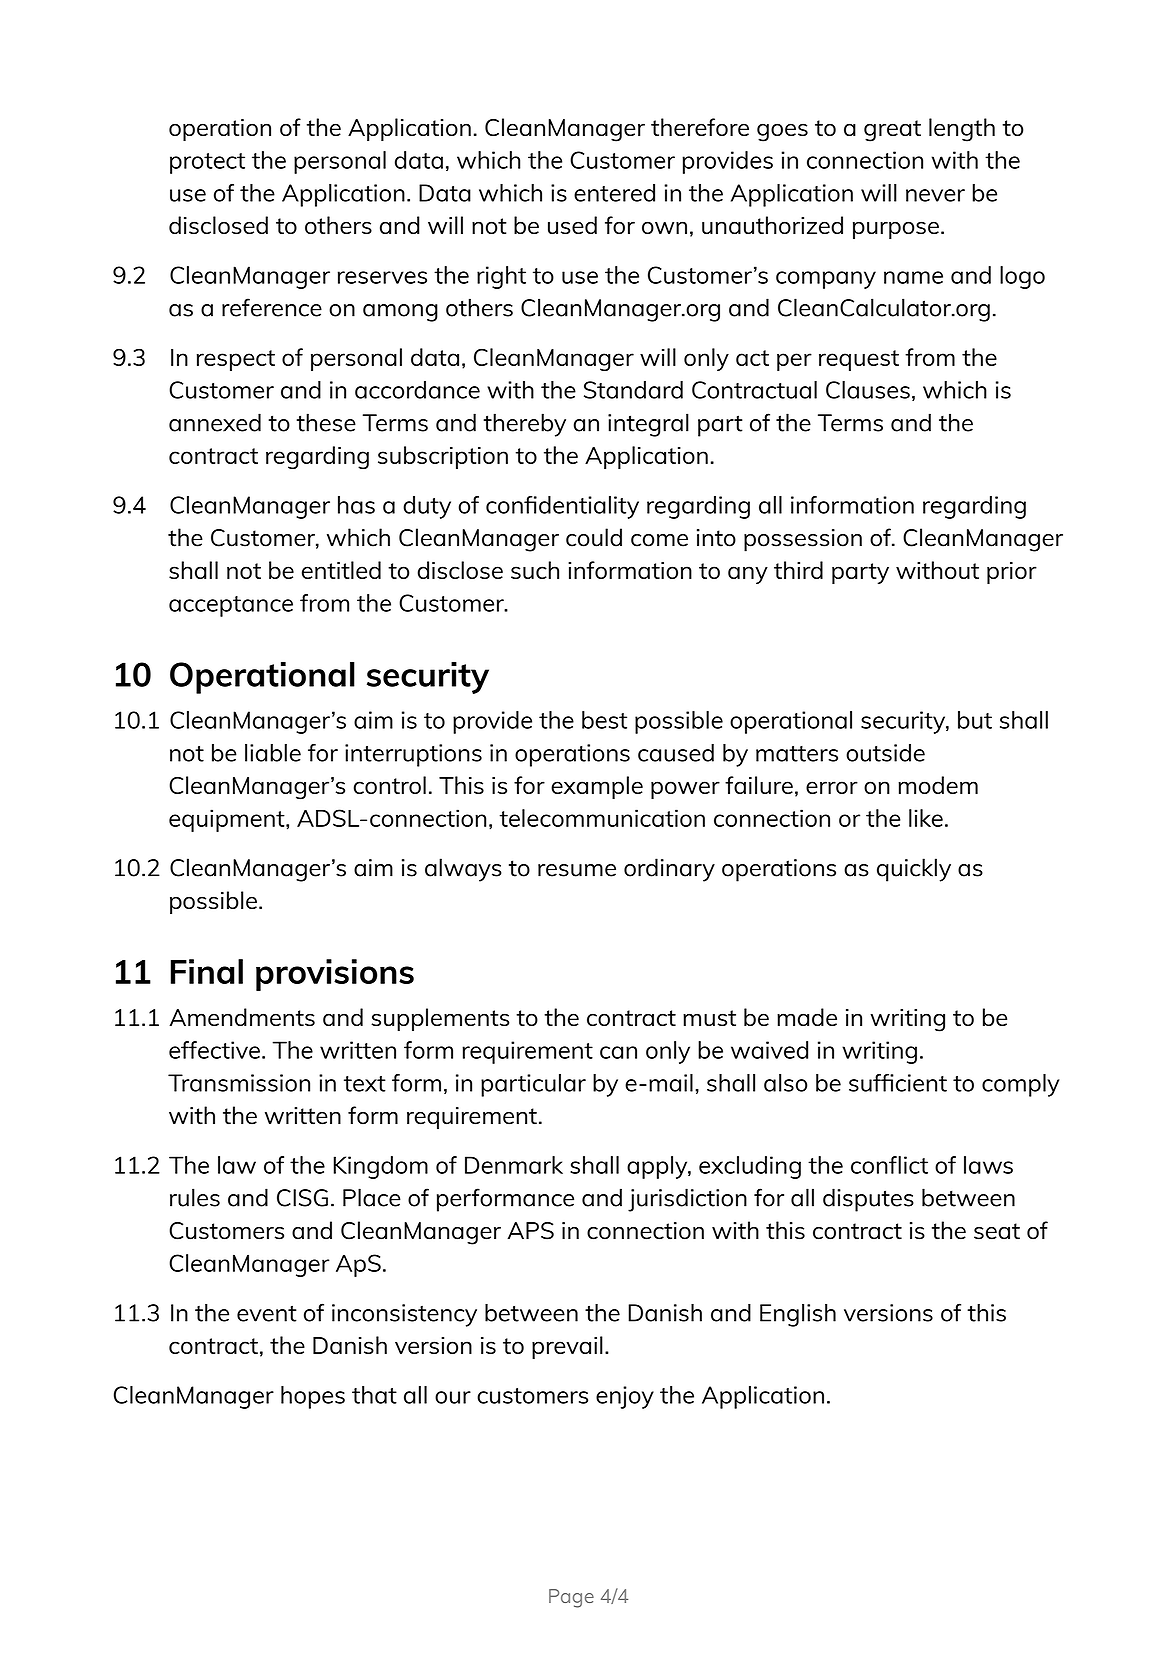  What do you see at coordinates (228, 820) in the screenshot?
I see `equipment` at bounding box center [228, 820].
